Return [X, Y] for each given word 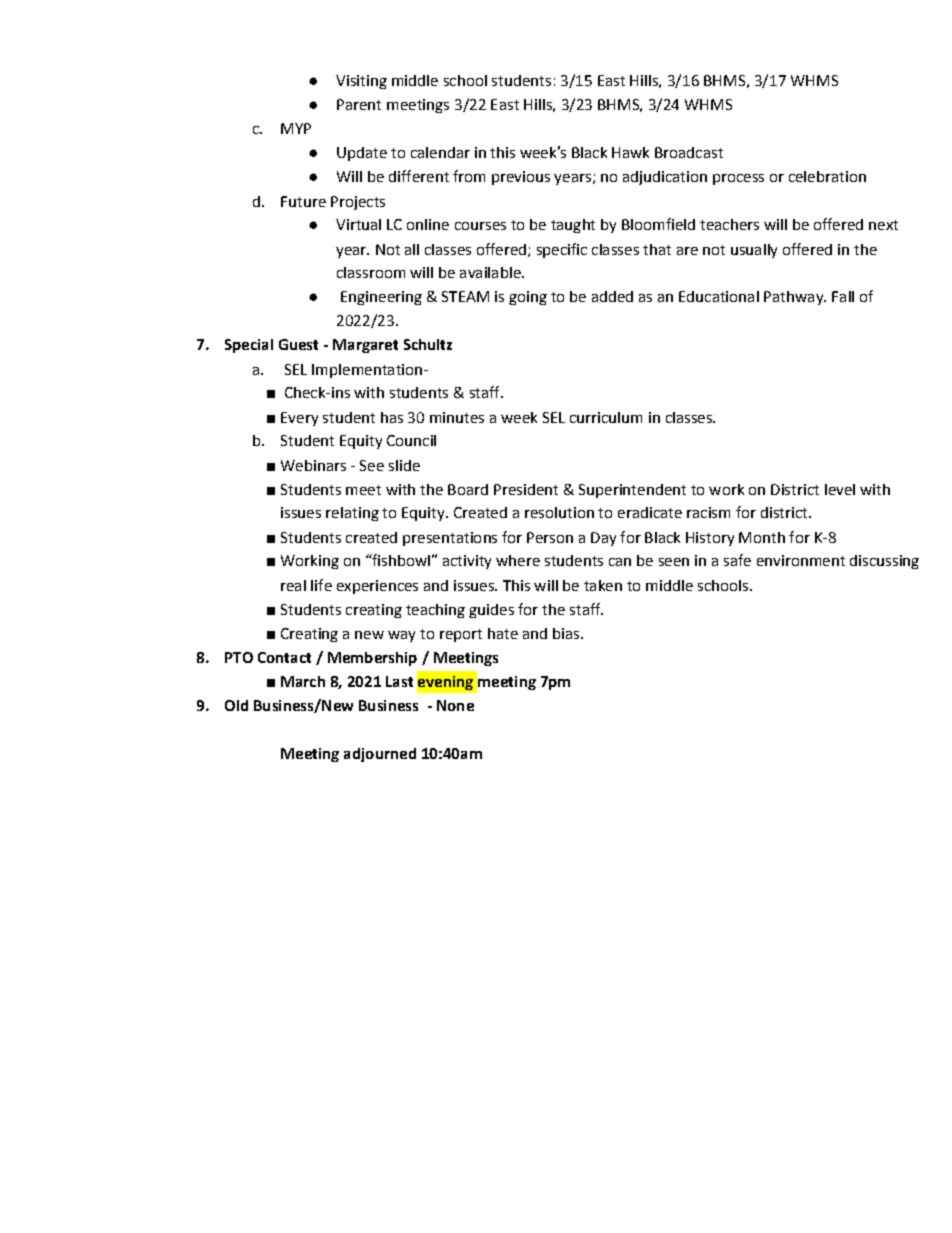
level [840, 489]
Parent [359, 104]
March [303, 681]
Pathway [794, 298]
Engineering [381, 298]
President [526, 489]
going [528, 298]
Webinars [313, 465]
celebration [827, 176]
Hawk [630, 152]
